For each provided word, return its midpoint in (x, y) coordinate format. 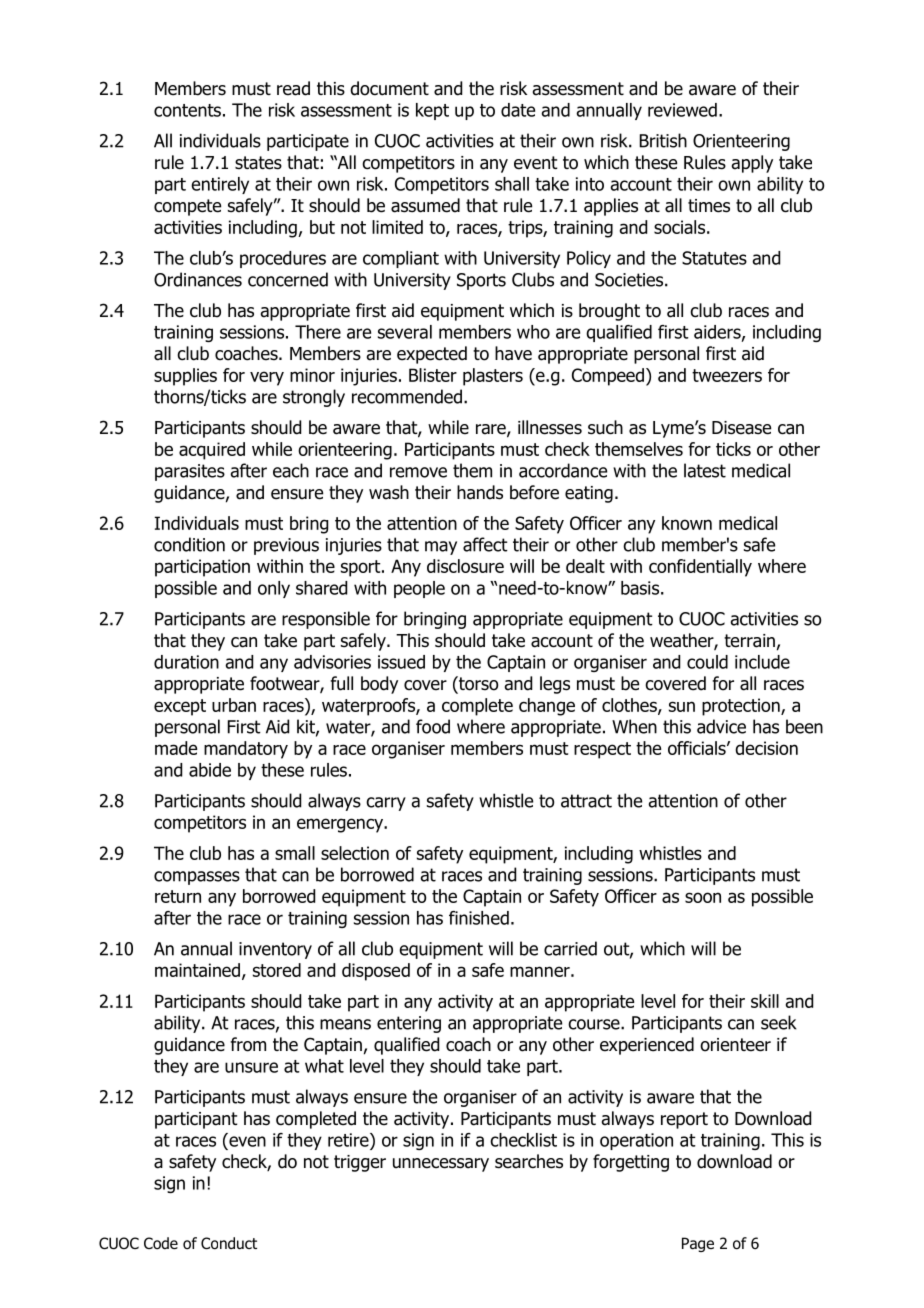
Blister (433, 375)
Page (698, 1244)
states (258, 163)
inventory (275, 950)
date (518, 110)
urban (234, 705)
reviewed (682, 110)
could (707, 662)
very (267, 378)
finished (479, 918)
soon (703, 897)
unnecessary (441, 1165)
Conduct (229, 1243)
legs (555, 685)
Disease (741, 428)
